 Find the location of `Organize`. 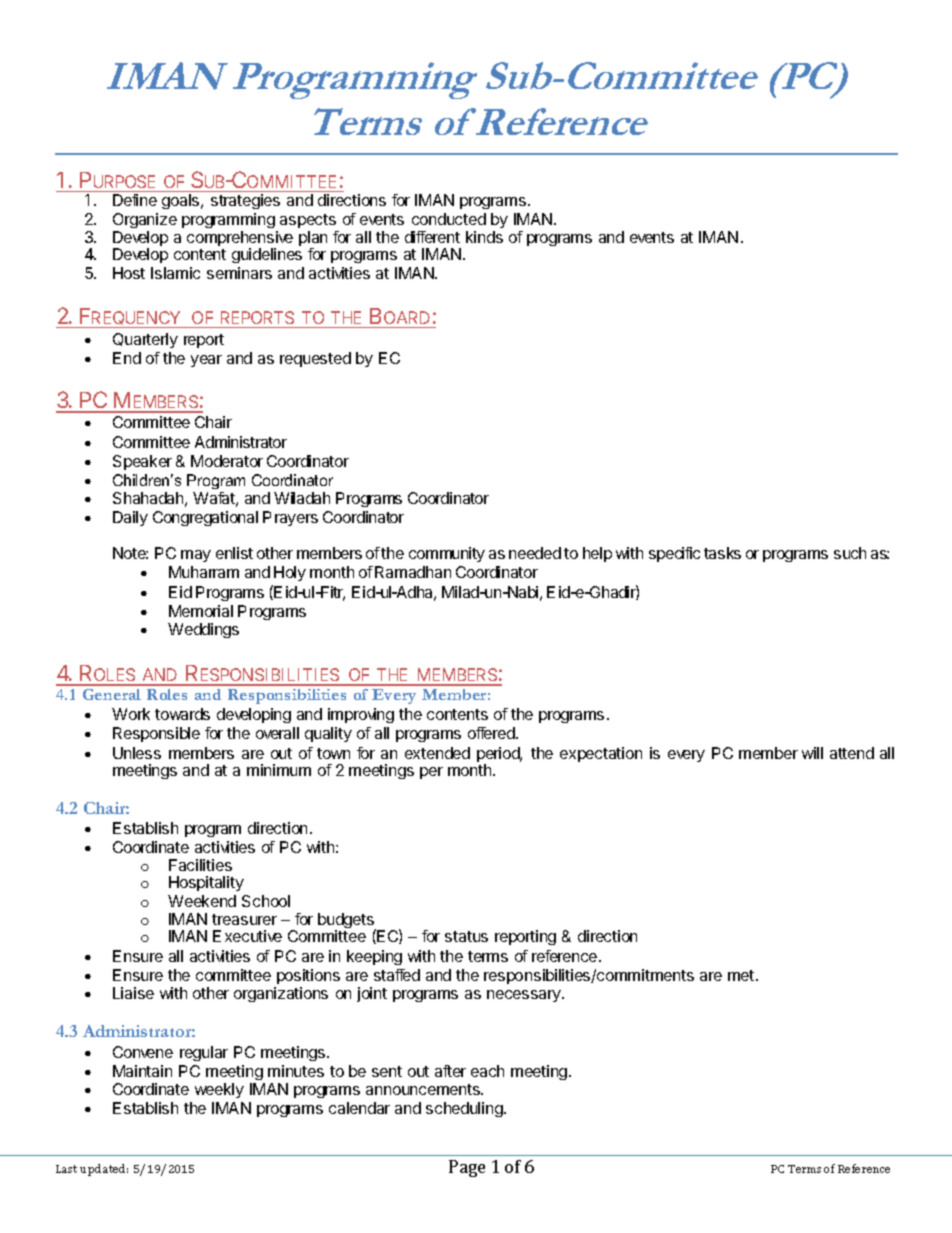

Organize is located at coordinates (145, 222).
